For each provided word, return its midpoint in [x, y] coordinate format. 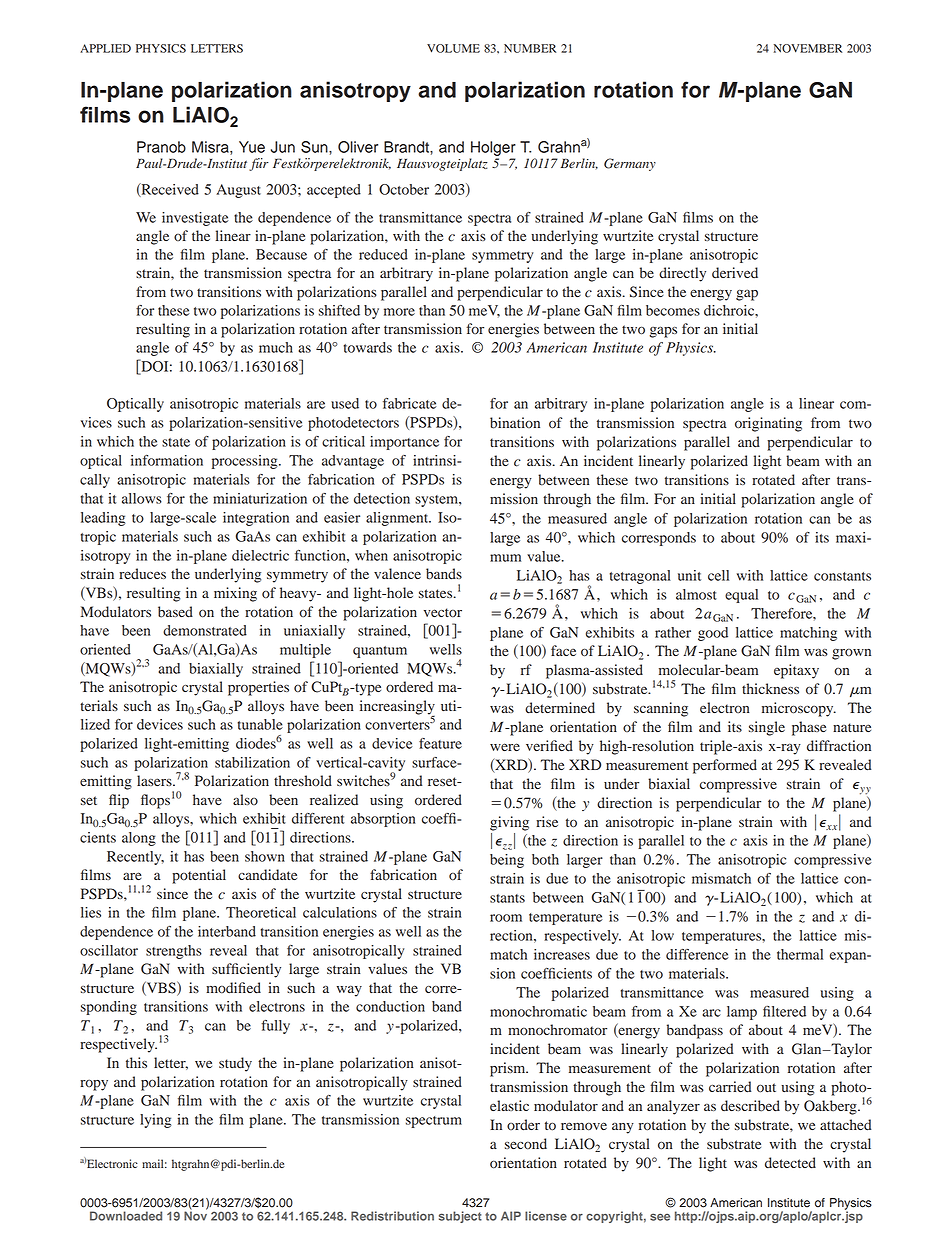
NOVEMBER [808, 48]
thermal [800, 954]
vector [443, 613]
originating [768, 424]
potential [199, 876]
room [506, 918]
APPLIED [105, 48]
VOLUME [453, 48]
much [276, 347]
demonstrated [205, 630]
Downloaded [126, 1216]
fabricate [410, 403]
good [713, 634]
